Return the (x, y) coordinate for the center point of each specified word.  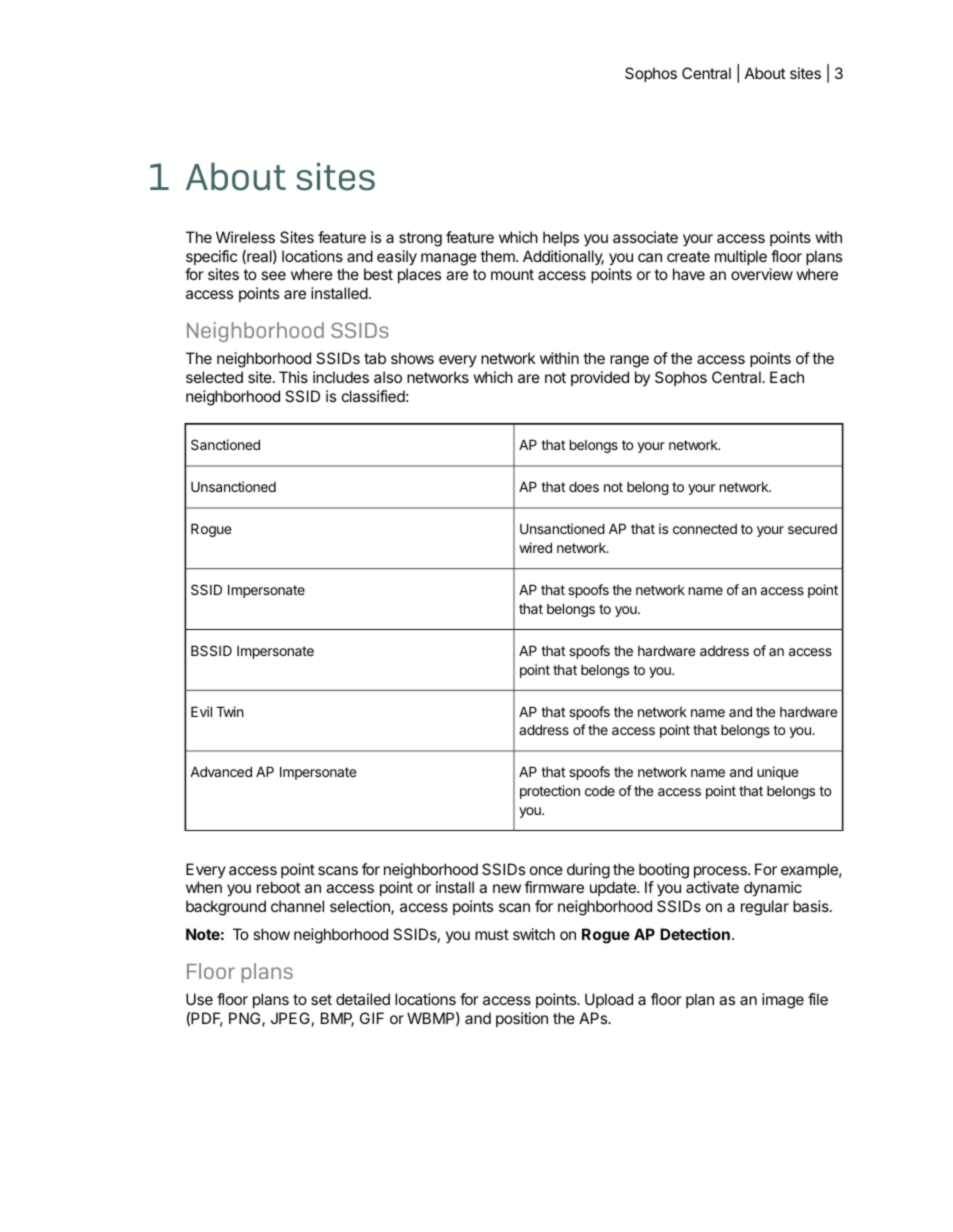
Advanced (221, 771)
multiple (741, 257)
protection (550, 792)
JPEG (290, 1018)
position (522, 1019)
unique (777, 773)
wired (535, 547)
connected (705, 529)
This (293, 377)
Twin (229, 711)
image (783, 1001)
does (584, 486)
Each (787, 377)
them (498, 256)
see (273, 275)
